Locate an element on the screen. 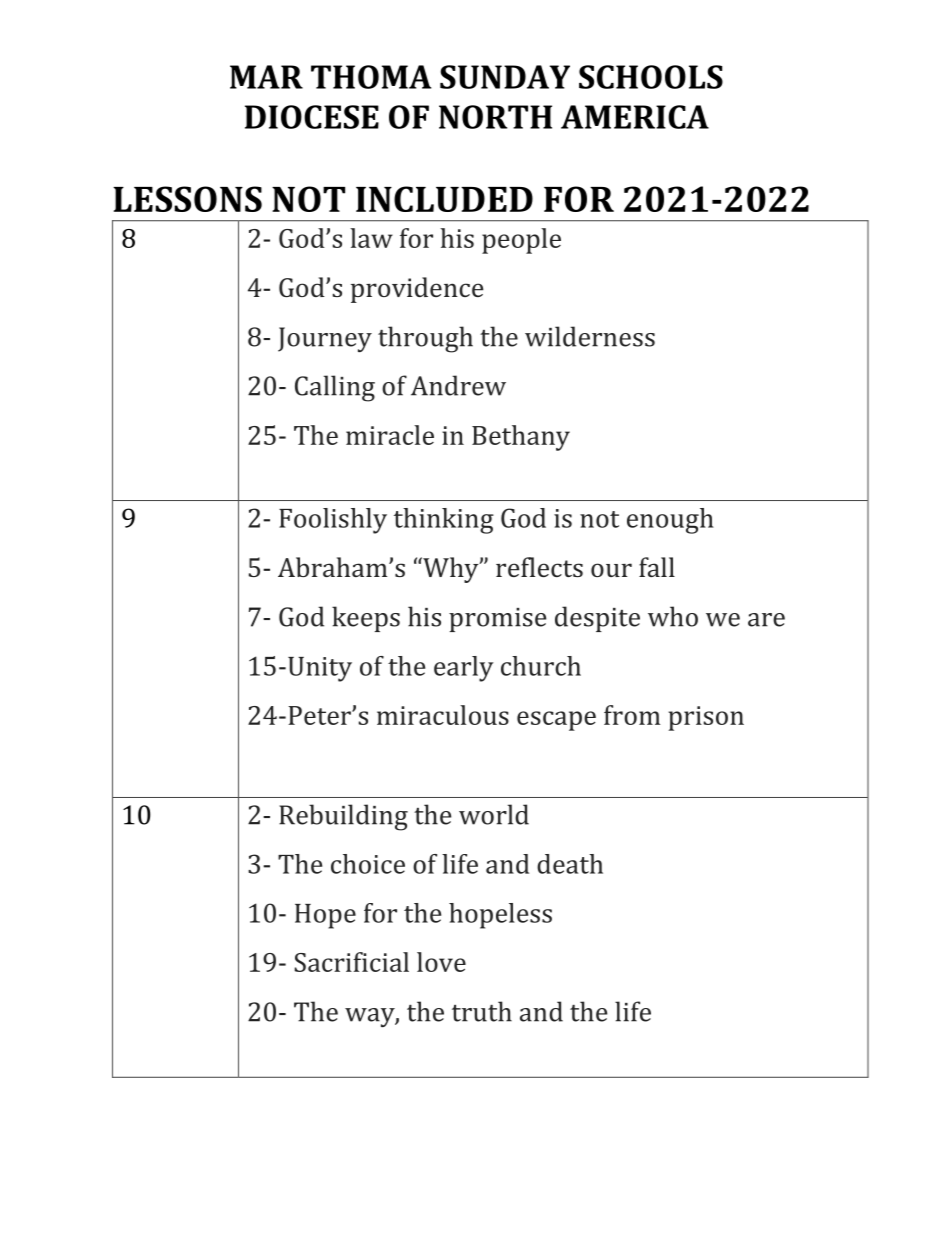 Image resolution: width=952 pixels, height=1233 pixels. keeps is located at coordinates (366, 619).
